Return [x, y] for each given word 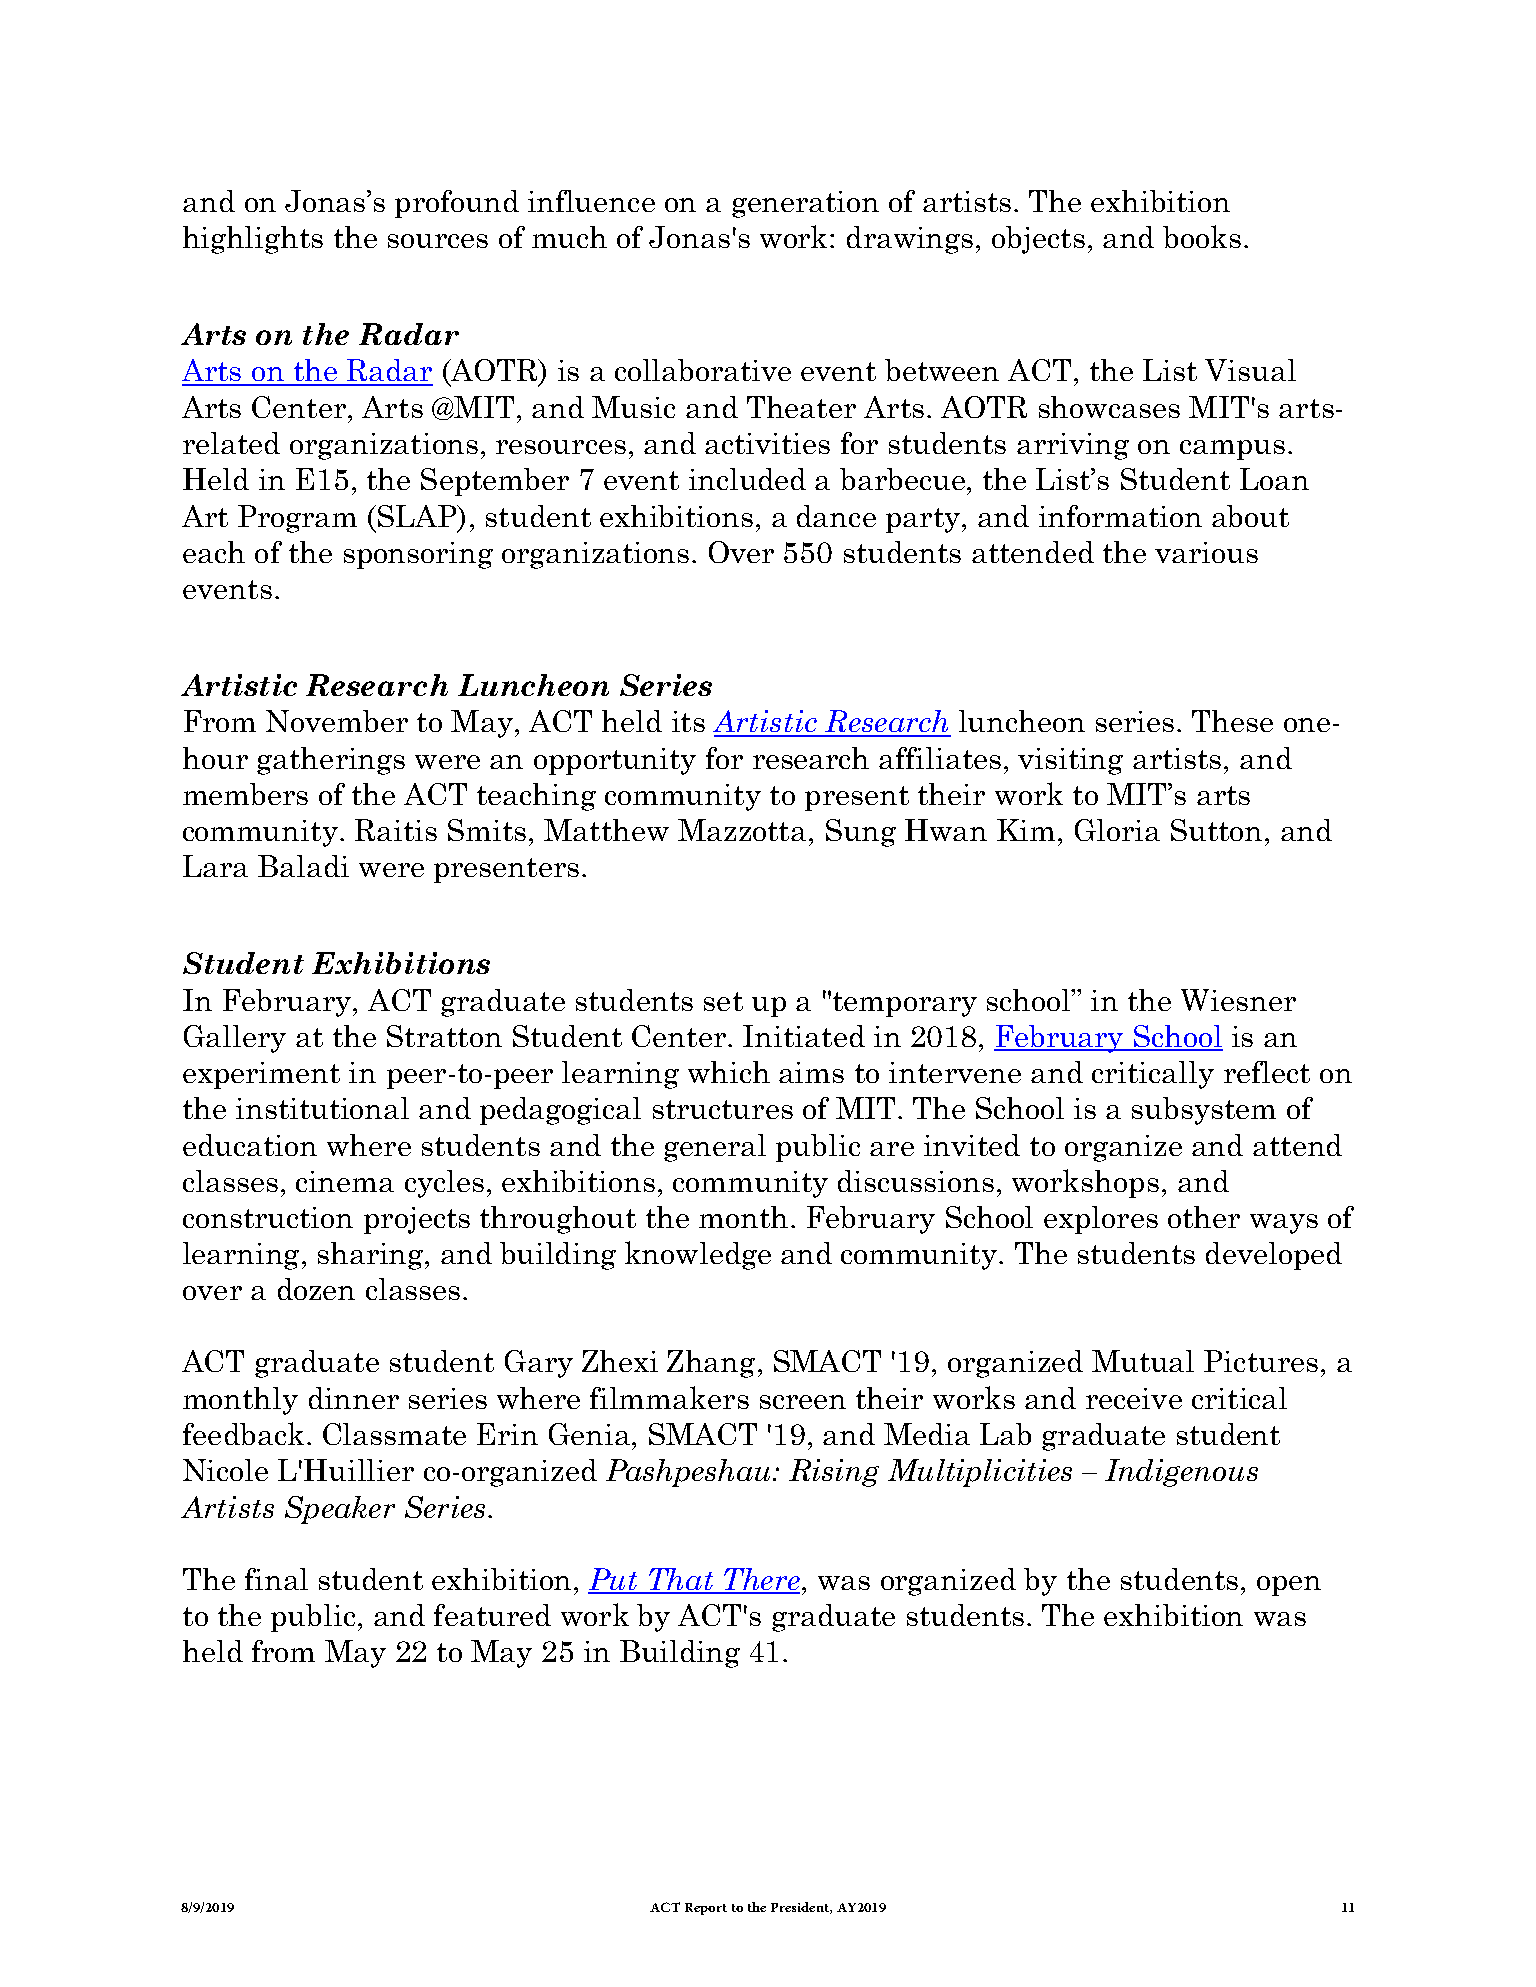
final [276, 1579]
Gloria [1117, 830]
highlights [253, 240]
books [1202, 236]
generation [805, 204]
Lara [215, 866]
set [723, 1001]
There [760, 1580]
